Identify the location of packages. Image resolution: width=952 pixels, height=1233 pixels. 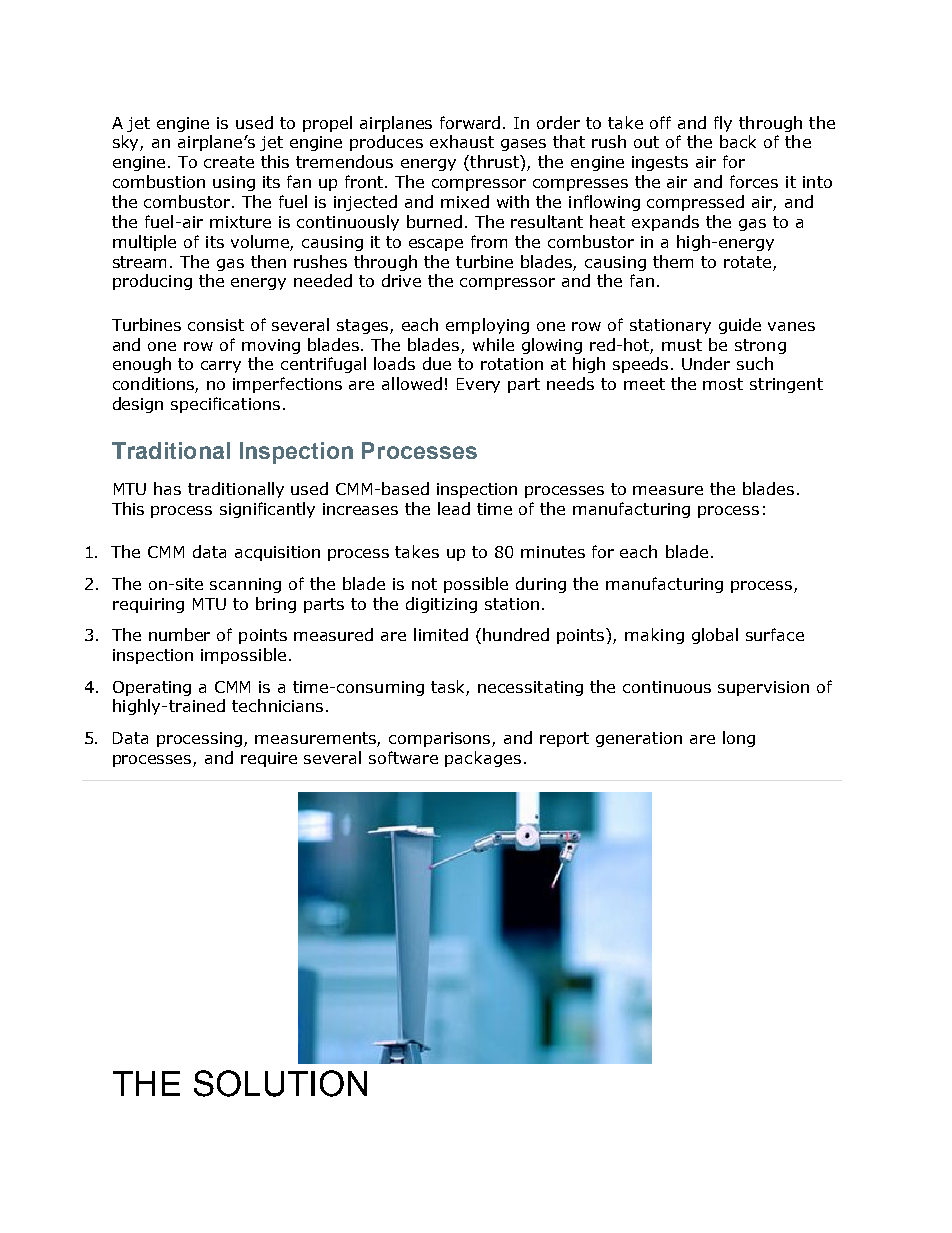
(483, 759).
